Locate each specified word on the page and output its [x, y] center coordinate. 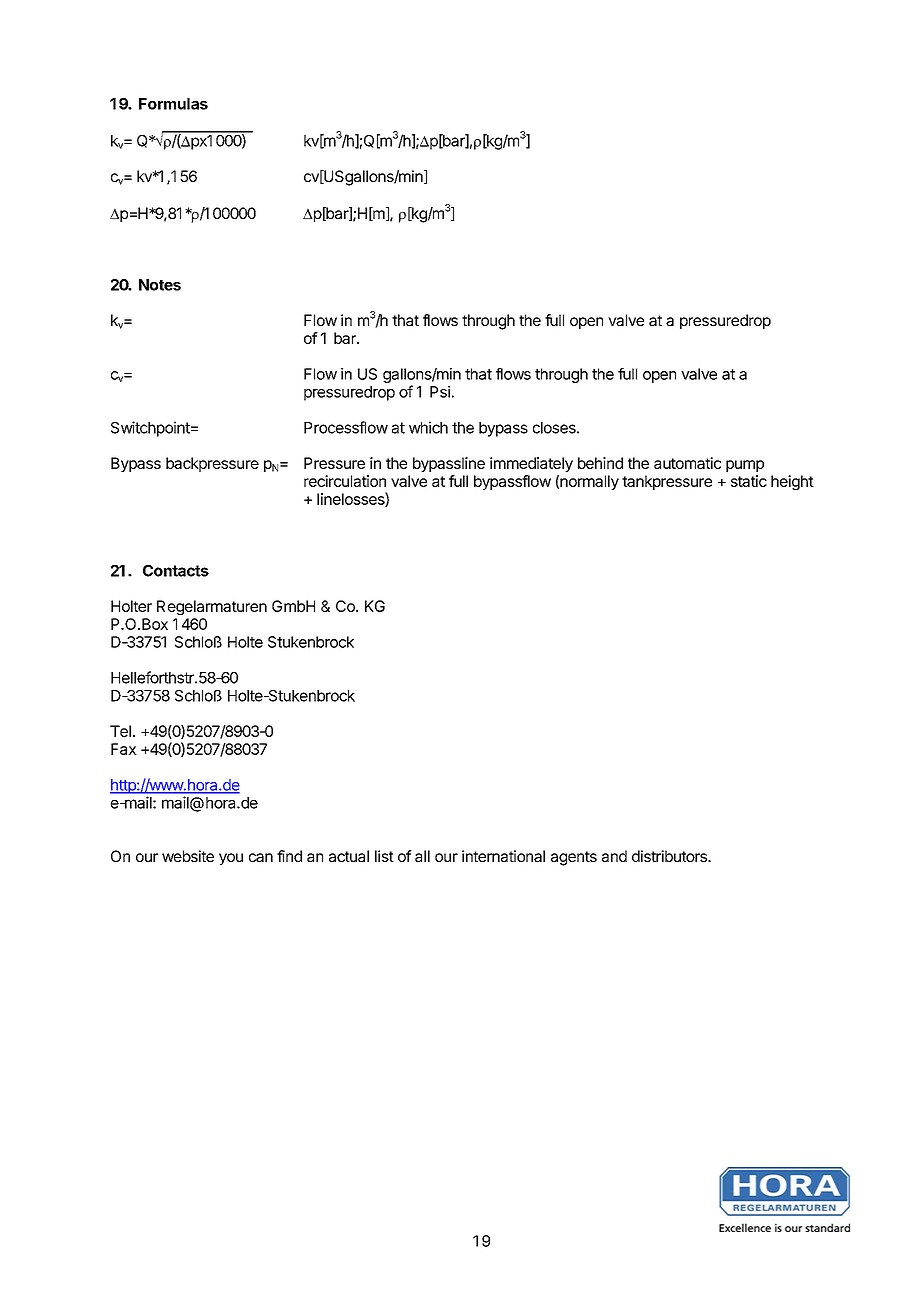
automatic [687, 463]
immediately [531, 464]
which [428, 427]
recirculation [345, 481]
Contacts [176, 571]
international [503, 856]
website [188, 856]
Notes [160, 285]
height [792, 482]
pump [745, 466]
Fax [124, 749]
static [749, 481]
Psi [440, 392]
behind [600, 463]
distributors [670, 856]
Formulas [173, 104]
